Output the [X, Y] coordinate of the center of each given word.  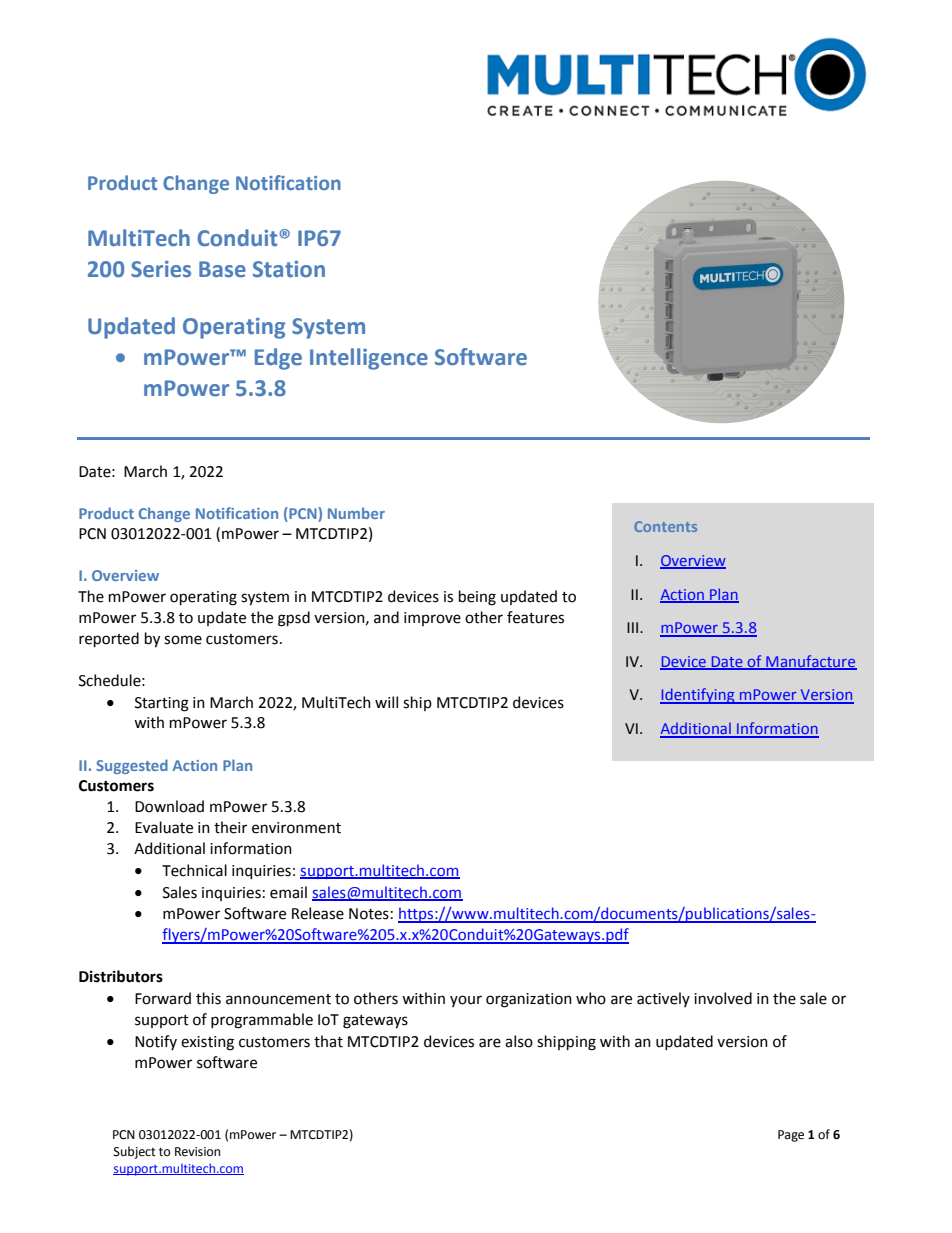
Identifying [698, 696]
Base [222, 269]
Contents [665, 526]
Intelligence [369, 359]
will [386, 702]
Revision [197, 1152]
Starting [162, 704]
